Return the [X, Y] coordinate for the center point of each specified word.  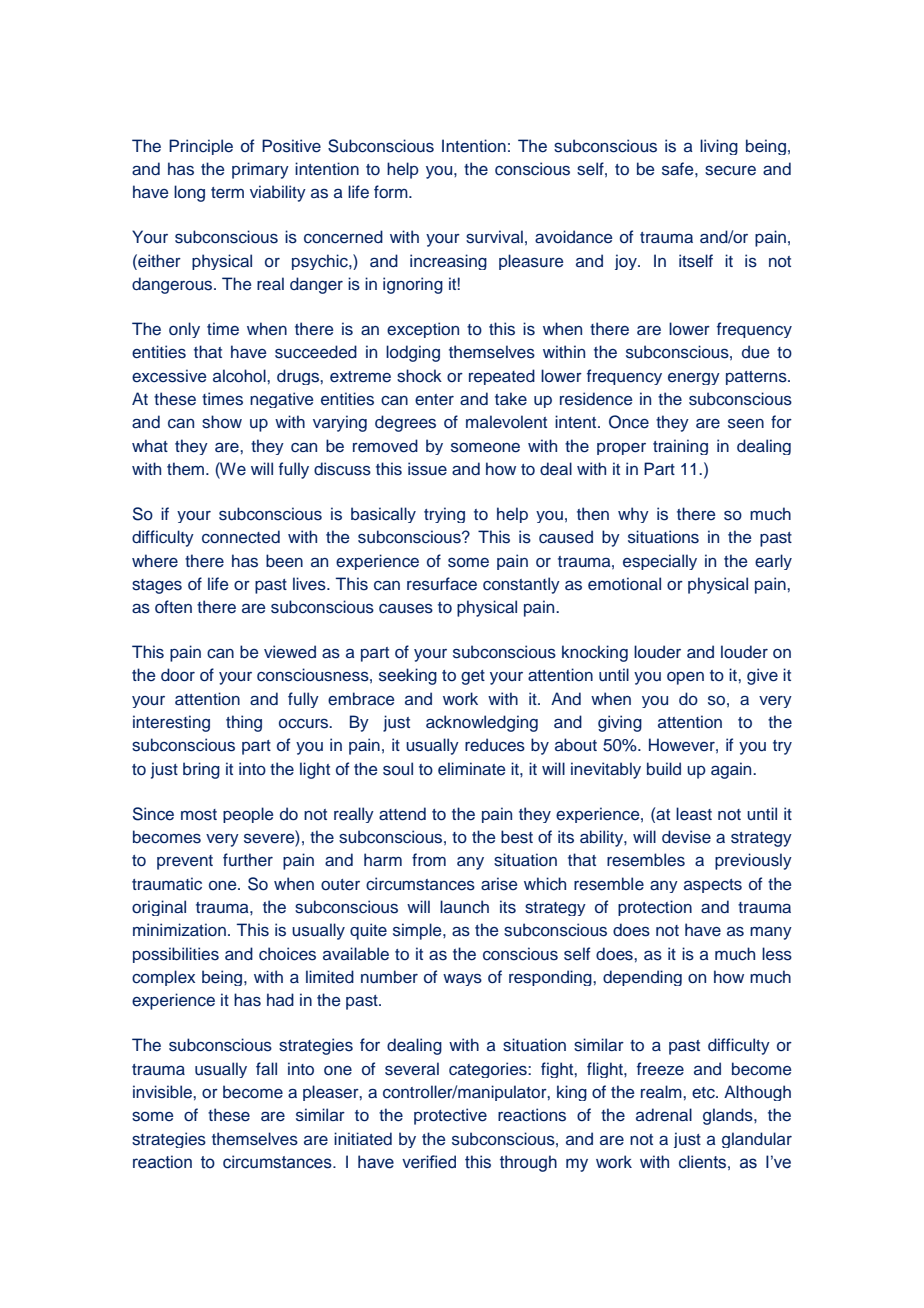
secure [730, 171]
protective [450, 1116]
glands [729, 1116]
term [227, 193]
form [392, 191]
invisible [163, 1092]
